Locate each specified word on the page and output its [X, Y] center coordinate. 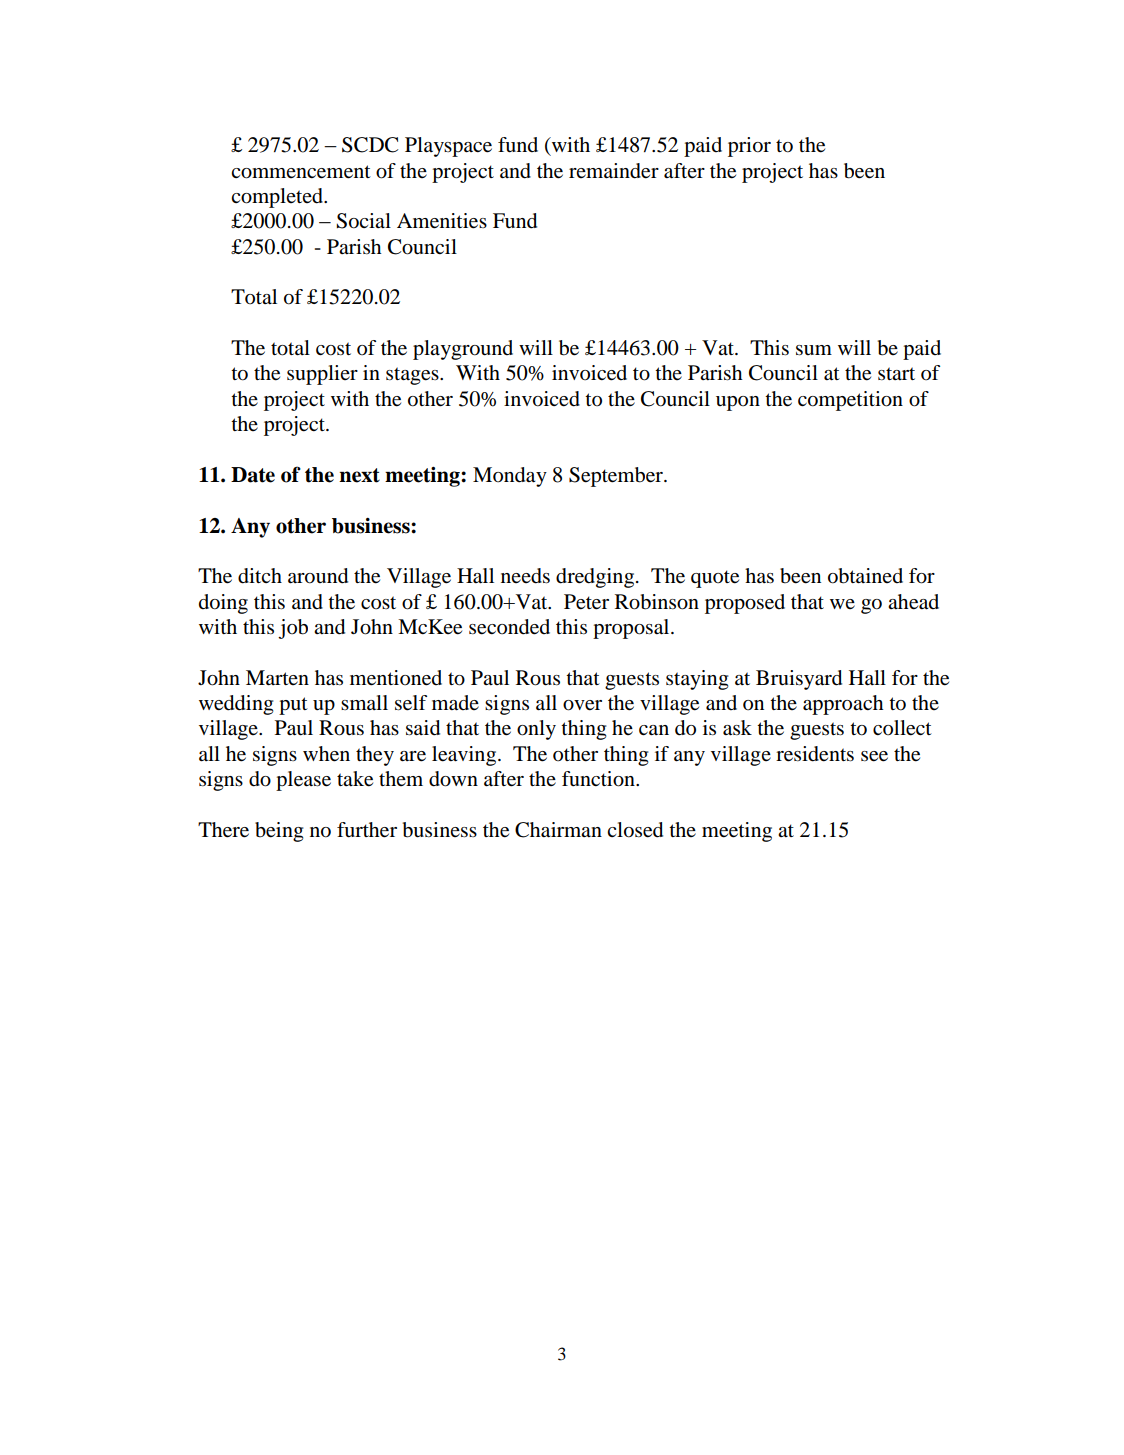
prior [749, 147]
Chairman [558, 830]
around [318, 576]
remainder [614, 171]
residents [815, 754]
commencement [301, 172]
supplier [322, 375]
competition [850, 401]
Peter [586, 602]
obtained [865, 576]
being [279, 832]
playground [463, 350]
